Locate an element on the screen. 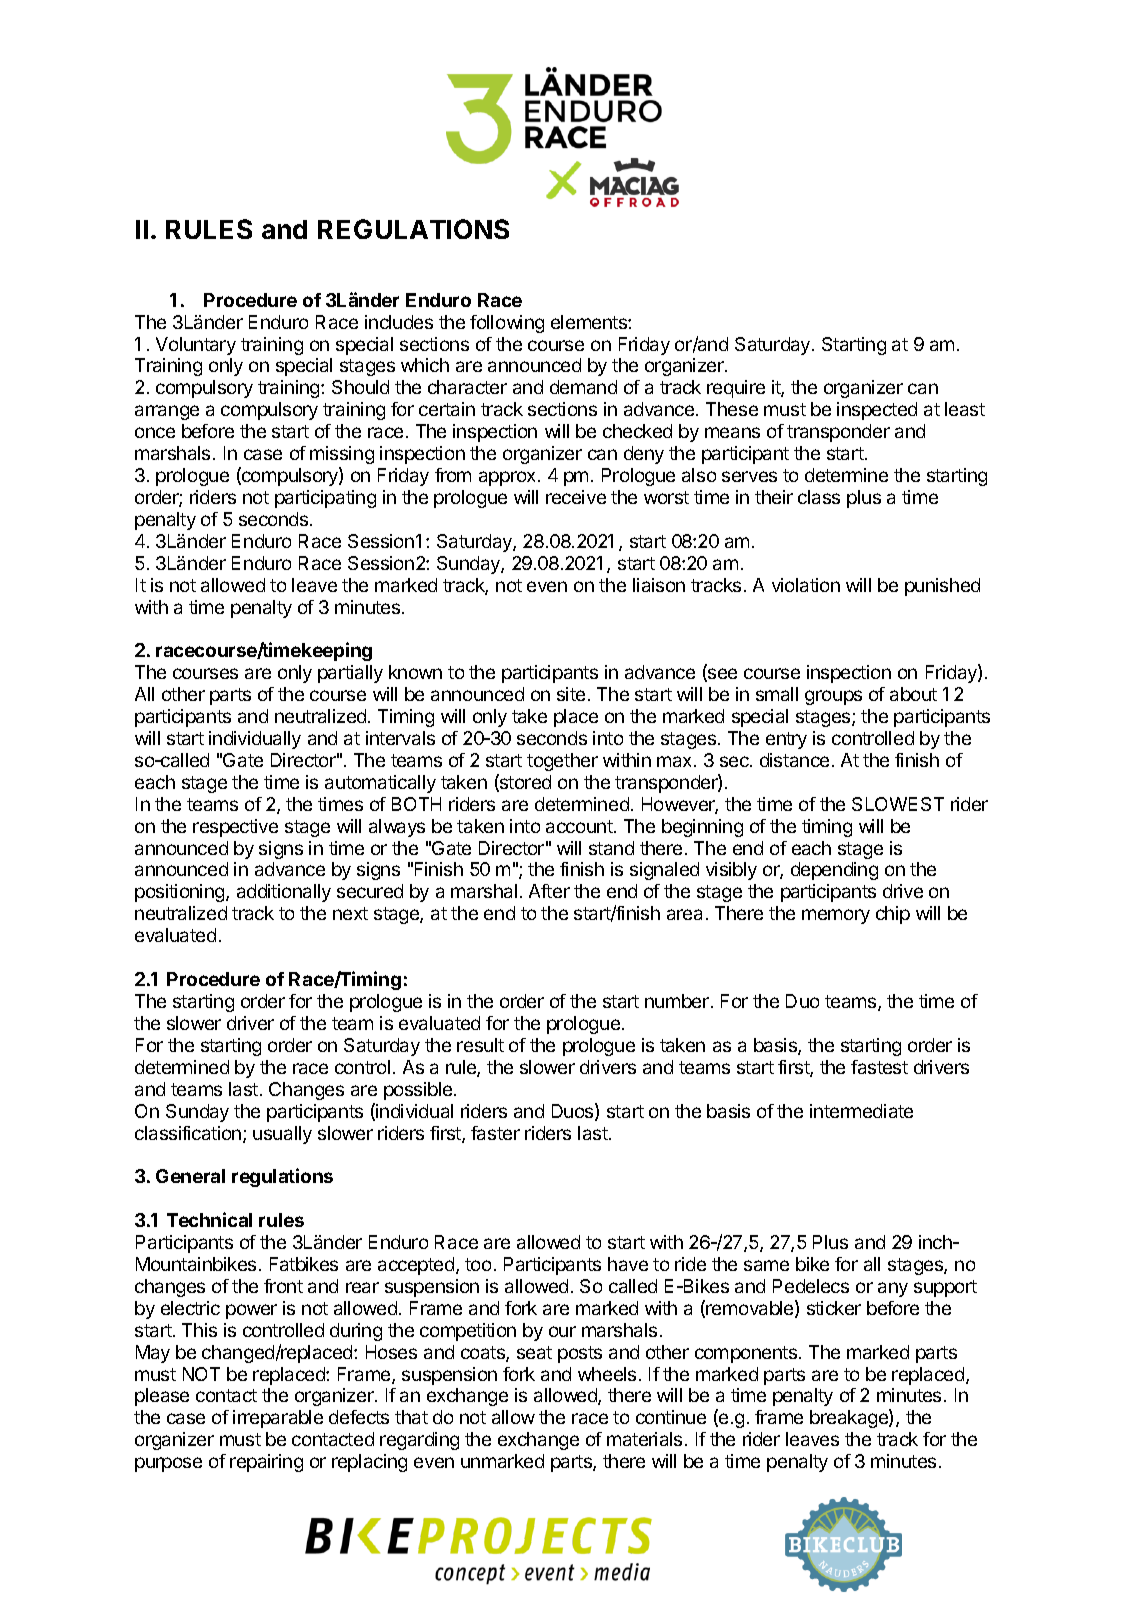 Image resolution: width=1133 pixels, height=1604 pixels. respective is located at coordinates (235, 828).
